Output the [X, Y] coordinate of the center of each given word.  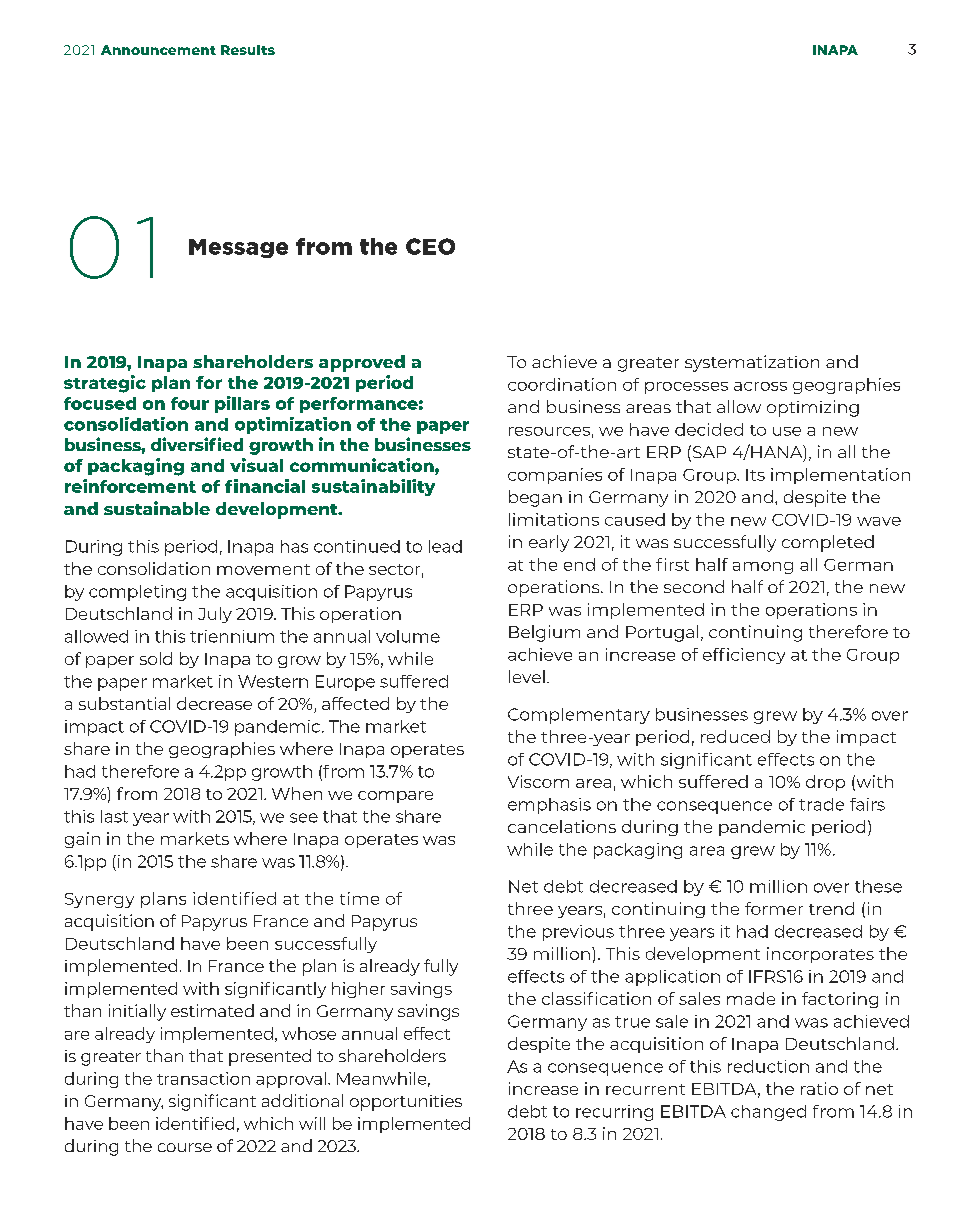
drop [825, 783]
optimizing [813, 408]
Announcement [158, 50]
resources [549, 431]
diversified [197, 444]
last [114, 816]
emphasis [549, 806]
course [185, 1147]
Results [248, 50]
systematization [752, 363]
